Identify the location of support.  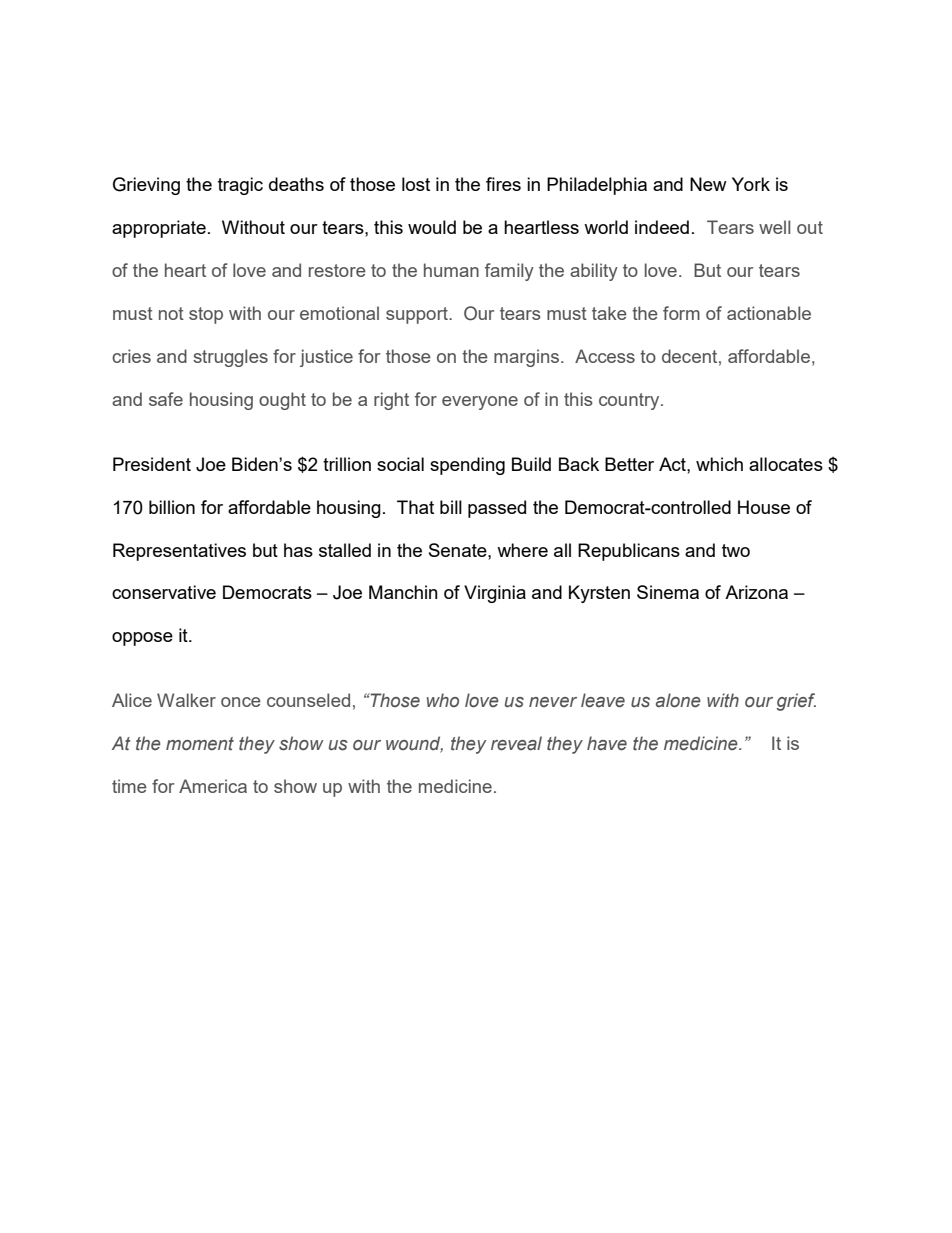
(418, 315).
